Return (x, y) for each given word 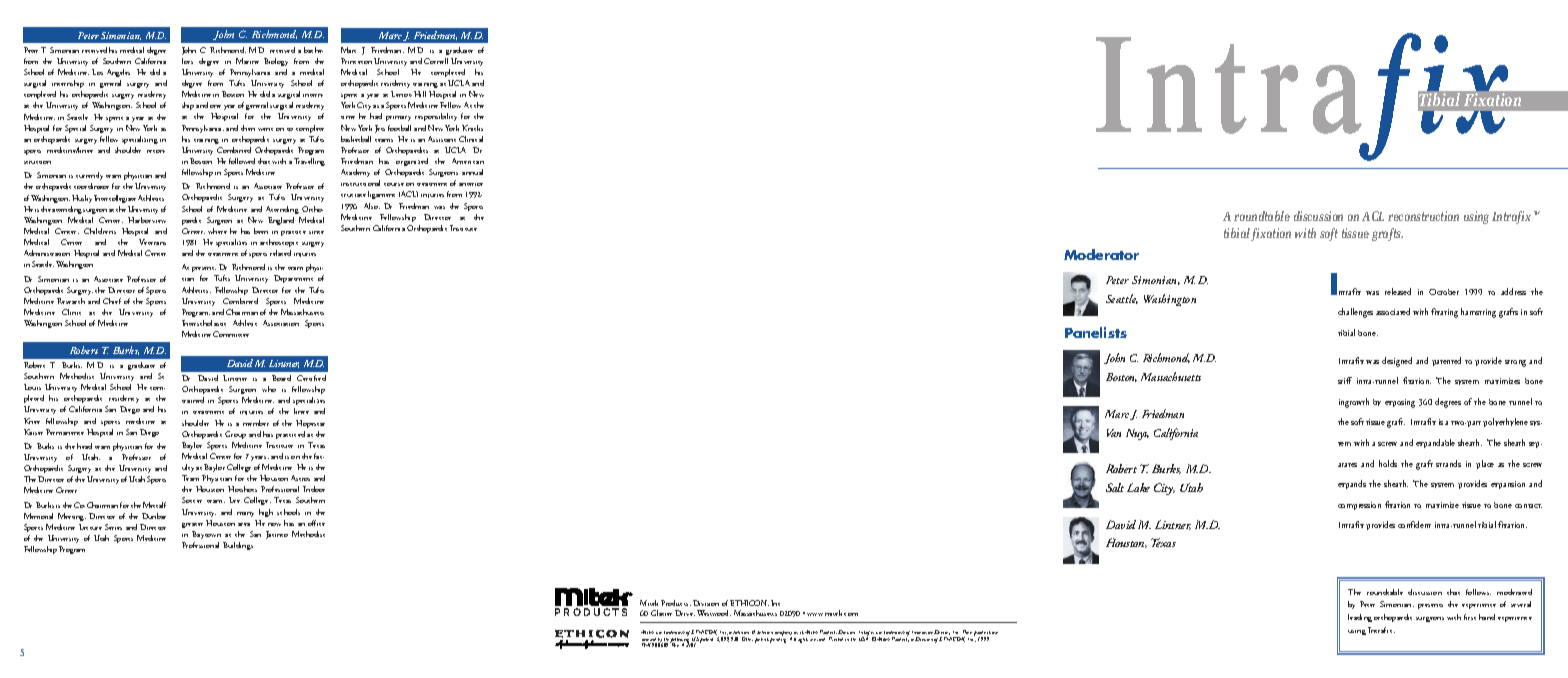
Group (235, 435)
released (1398, 291)
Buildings (238, 546)
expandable (1435, 443)
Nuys (1137, 434)
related (280, 253)
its (803, 632)
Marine (247, 61)
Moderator (1101, 254)
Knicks (472, 128)
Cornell (436, 61)
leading (1360, 618)
